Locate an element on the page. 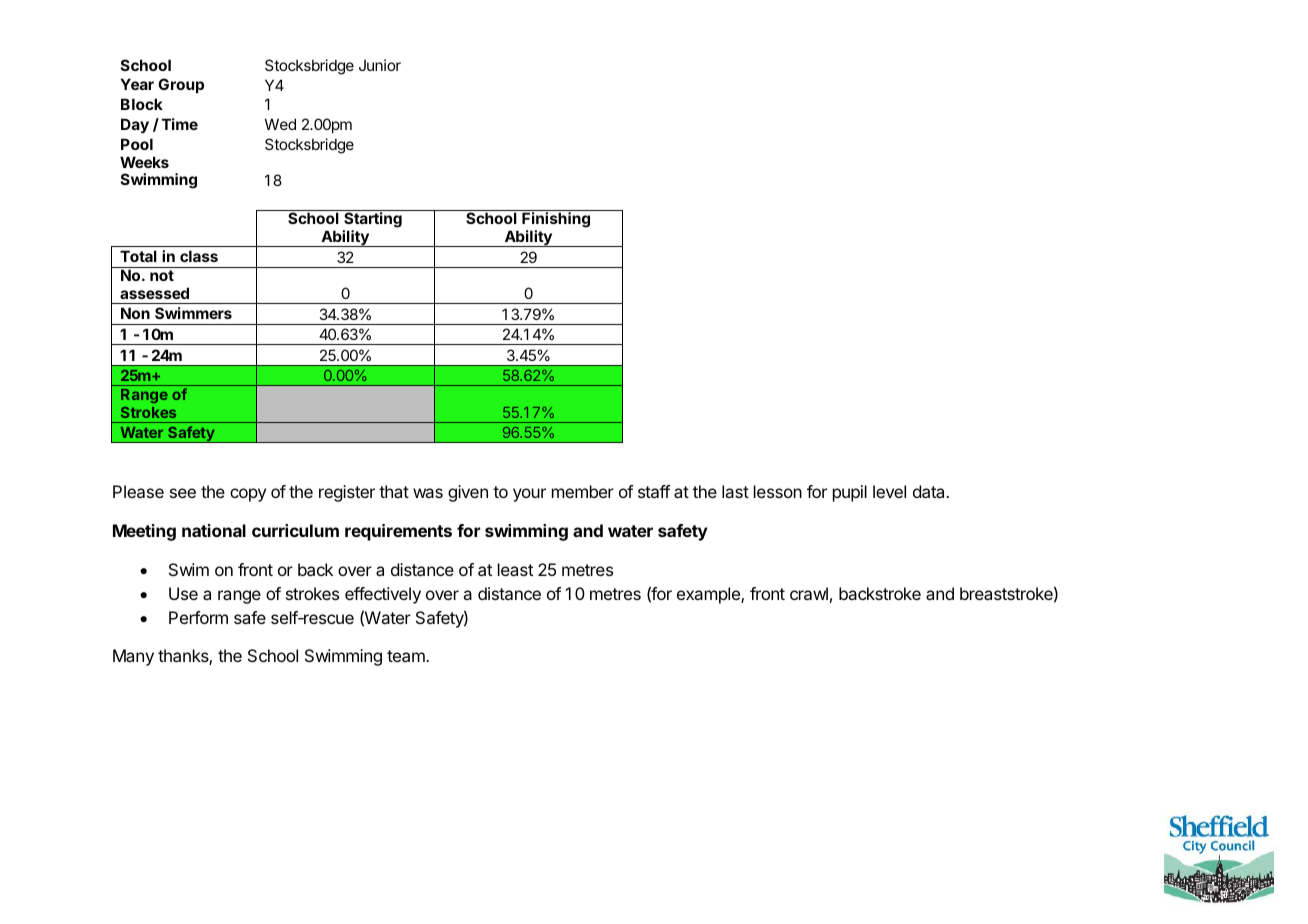 This page has width=1308, height=924. your is located at coordinates (529, 495).
